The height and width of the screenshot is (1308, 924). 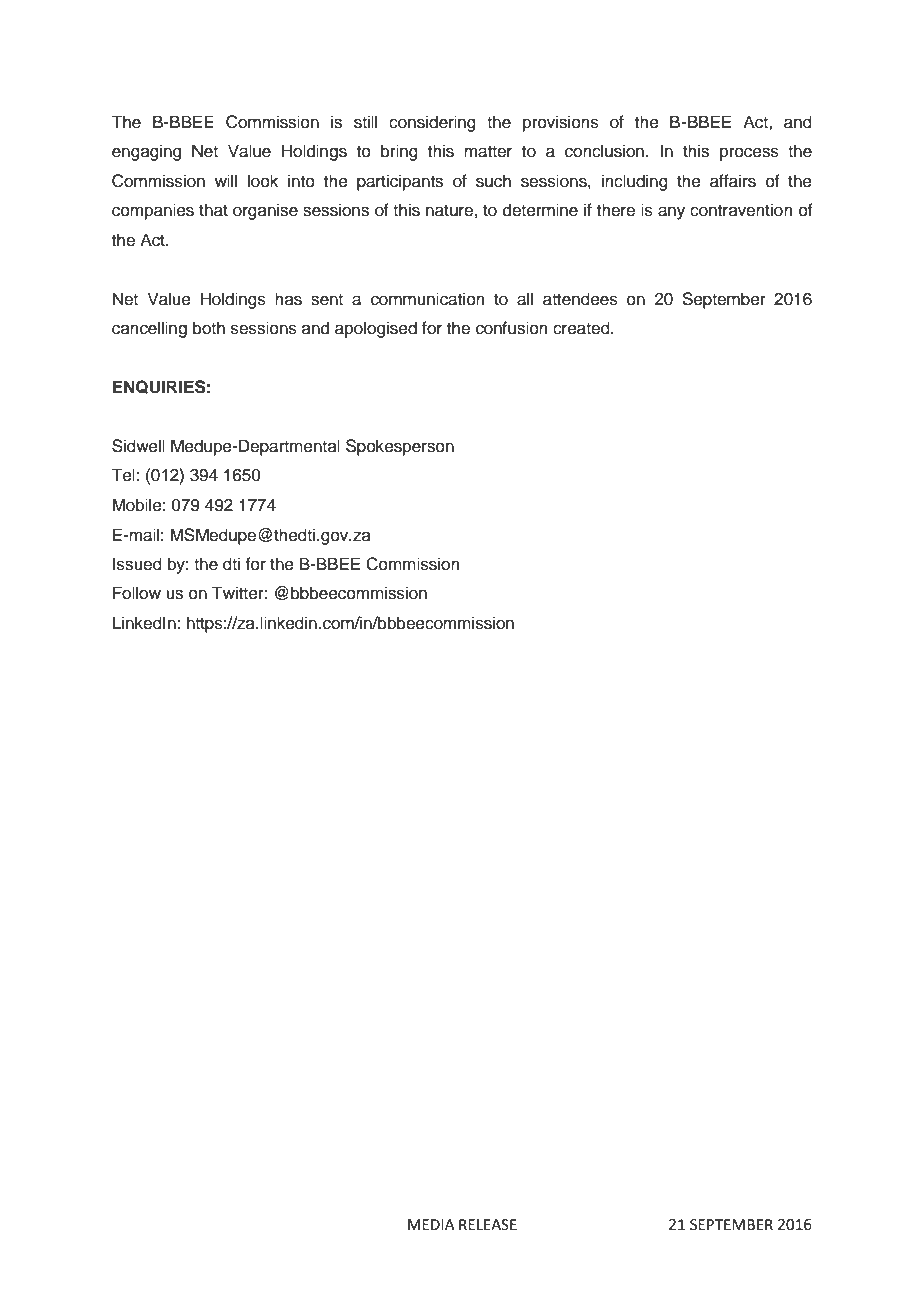 What do you see at coordinates (137, 593) in the screenshot?
I see `Follow` at bounding box center [137, 593].
